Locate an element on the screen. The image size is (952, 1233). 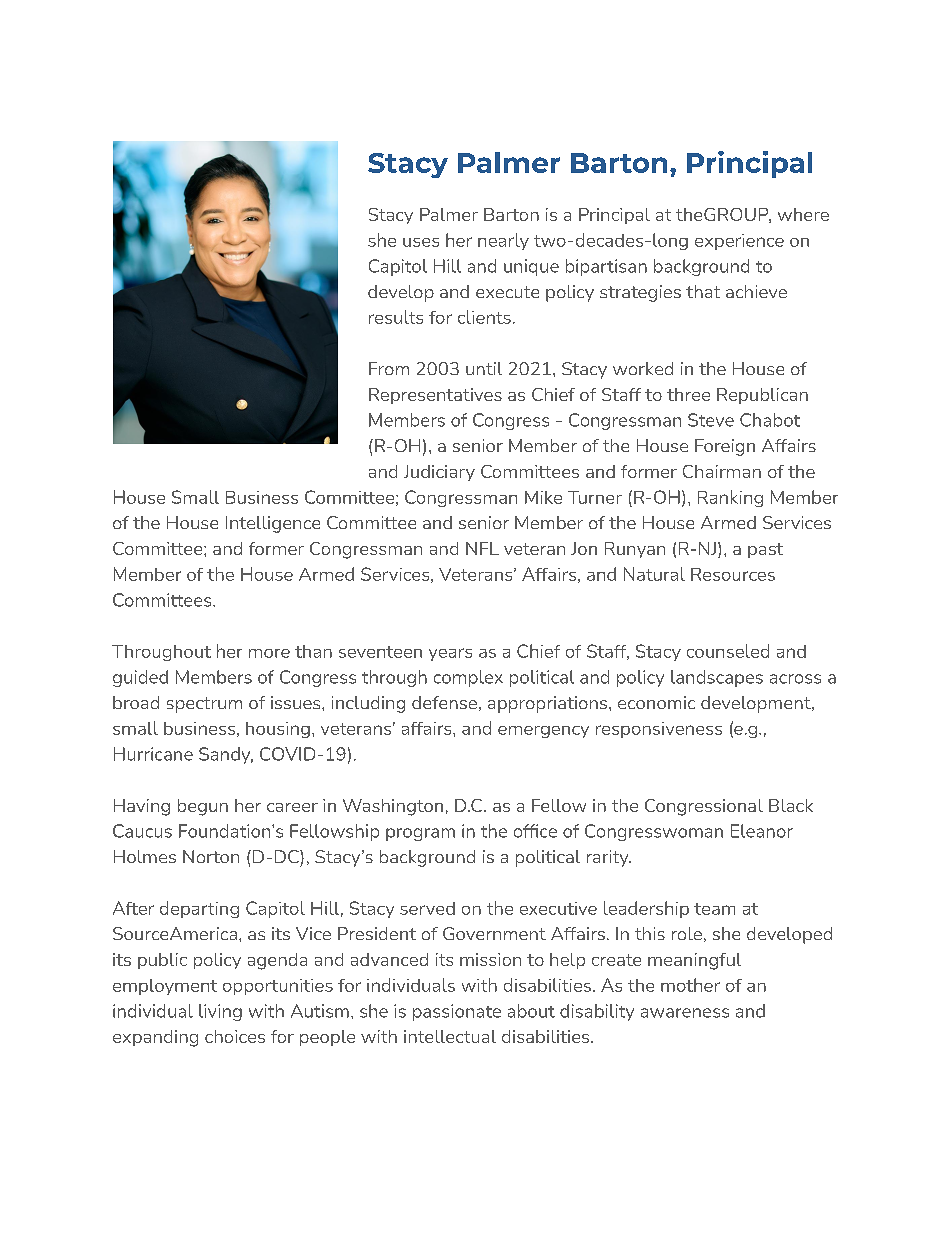
counseled is located at coordinates (728, 651).
